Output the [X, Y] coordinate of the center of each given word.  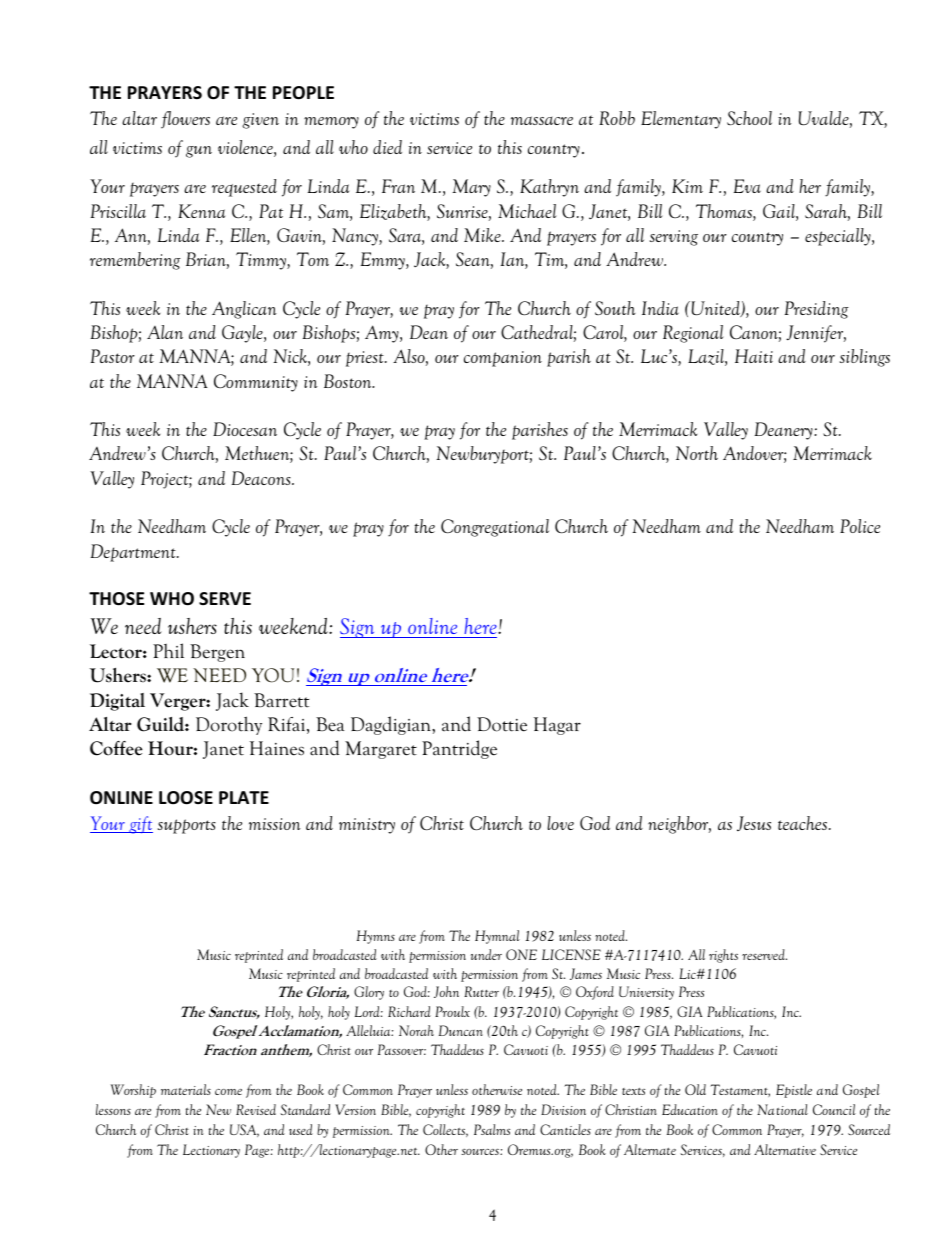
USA [244, 1130]
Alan [165, 332]
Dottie [502, 724]
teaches [804, 823]
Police [860, 526]
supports [187, 826]
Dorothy [229, 725]
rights [723, 956]
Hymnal [497, 937]
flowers [185, 119]
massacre [542, 120]
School [749, 118]
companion [503, 359]
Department [134, 553]
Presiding [817, 310]
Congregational [495, 528]
